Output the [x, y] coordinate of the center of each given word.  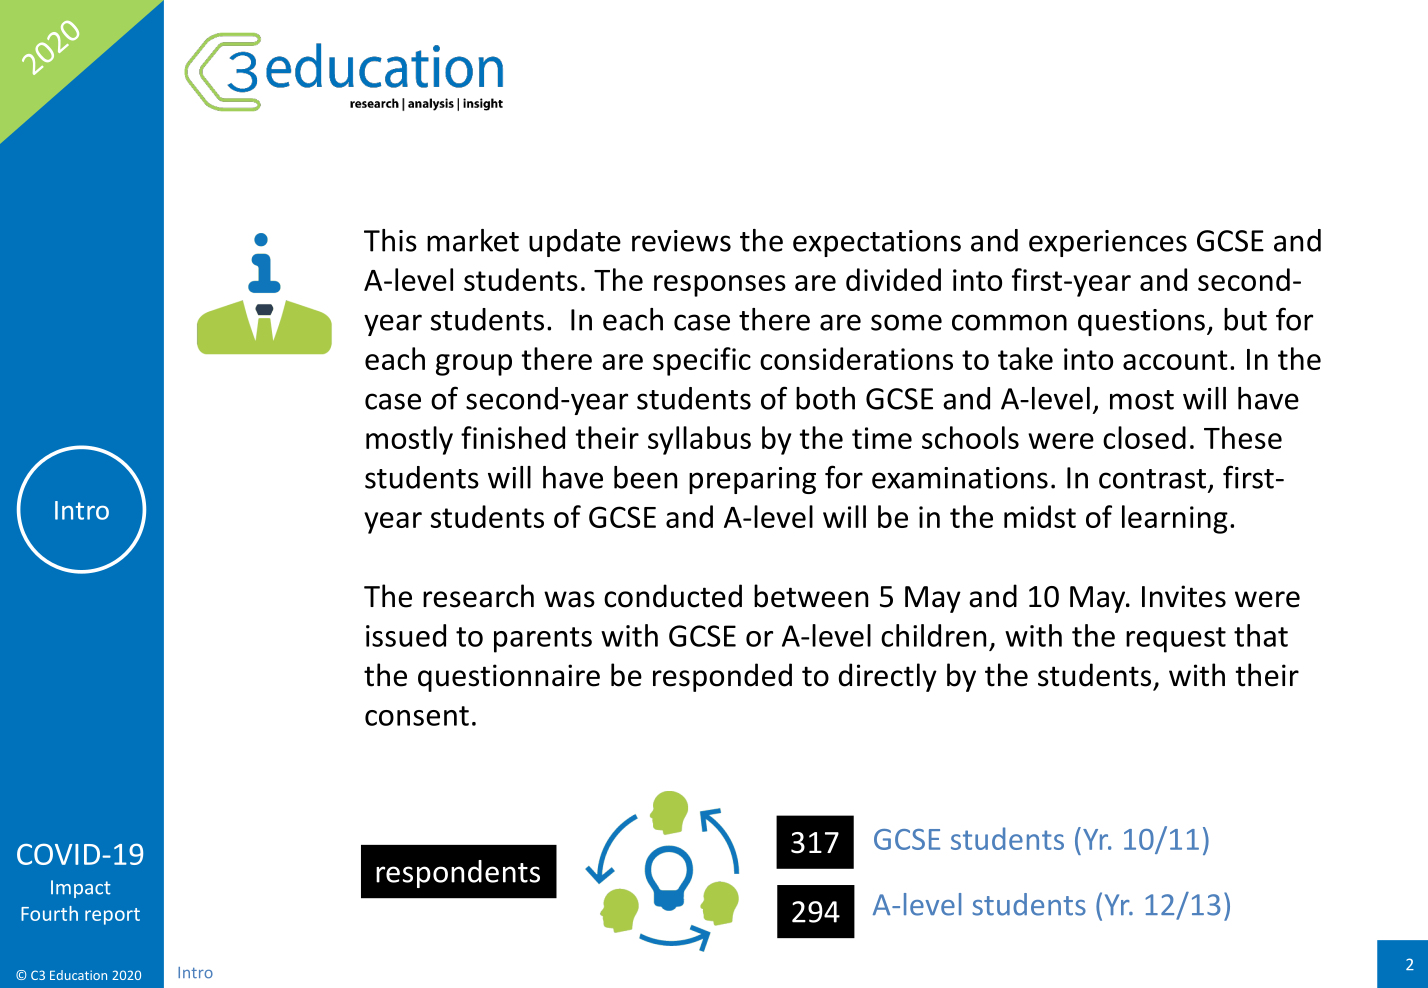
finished [513, 437]
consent [417, 716]
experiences [1108, 243]
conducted [673, 596]
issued [406, 635]
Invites [1184, 596]
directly [888, 677]
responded [722, 677]
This [390, 240]
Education [78, 975]
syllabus [699, 440]
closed [1144, 437]
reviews [681, 241]
